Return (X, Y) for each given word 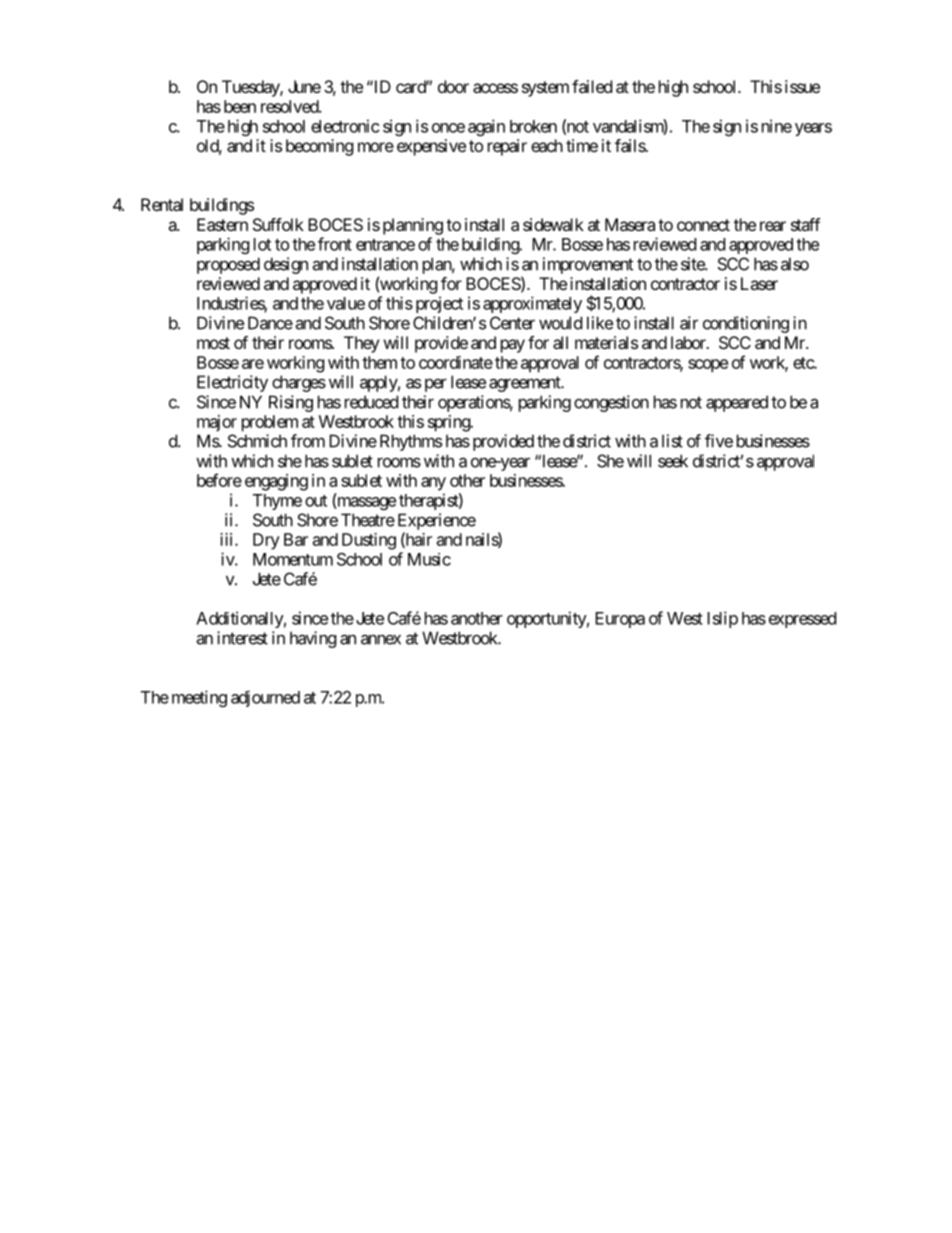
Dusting (369, 541)
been (240, 106)
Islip (722, 619)
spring (450, 423)
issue (802, 86)
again (486, 127)
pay (513, 346)
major (217, 423)
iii (228, 539)
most (213, 343)
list (672, 441)
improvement (588, 265)
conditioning (746, 324)
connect (703, 225)
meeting (199, 698)
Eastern (222, 224)
